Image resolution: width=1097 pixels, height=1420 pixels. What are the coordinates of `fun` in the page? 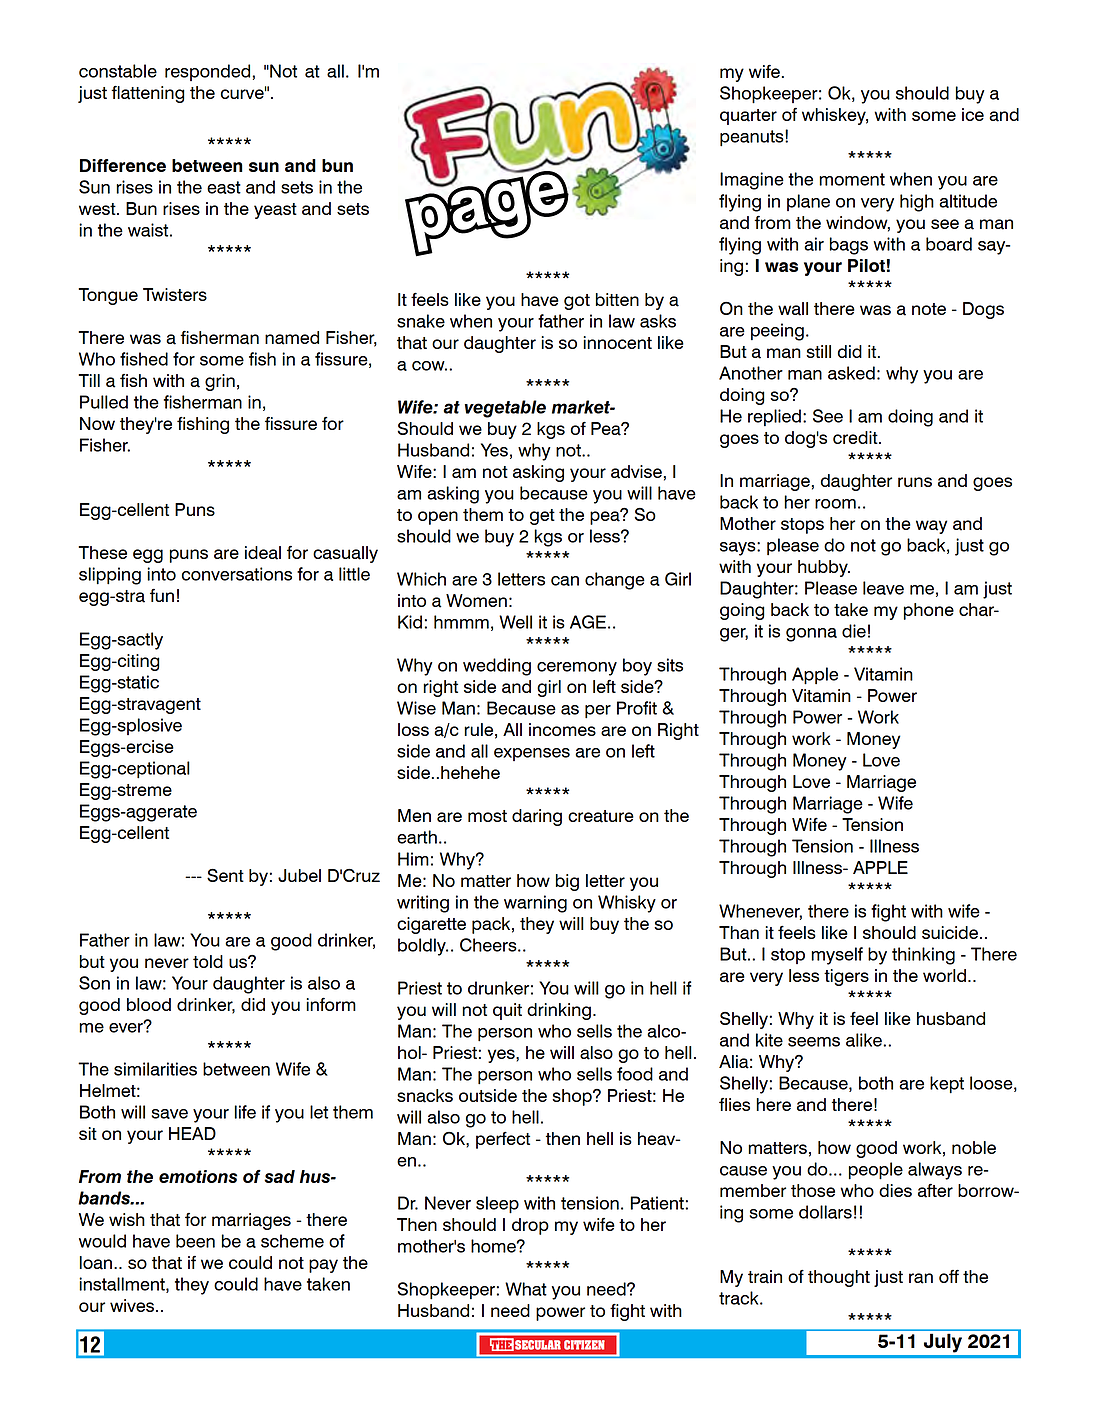 It's located at (162, 595).
